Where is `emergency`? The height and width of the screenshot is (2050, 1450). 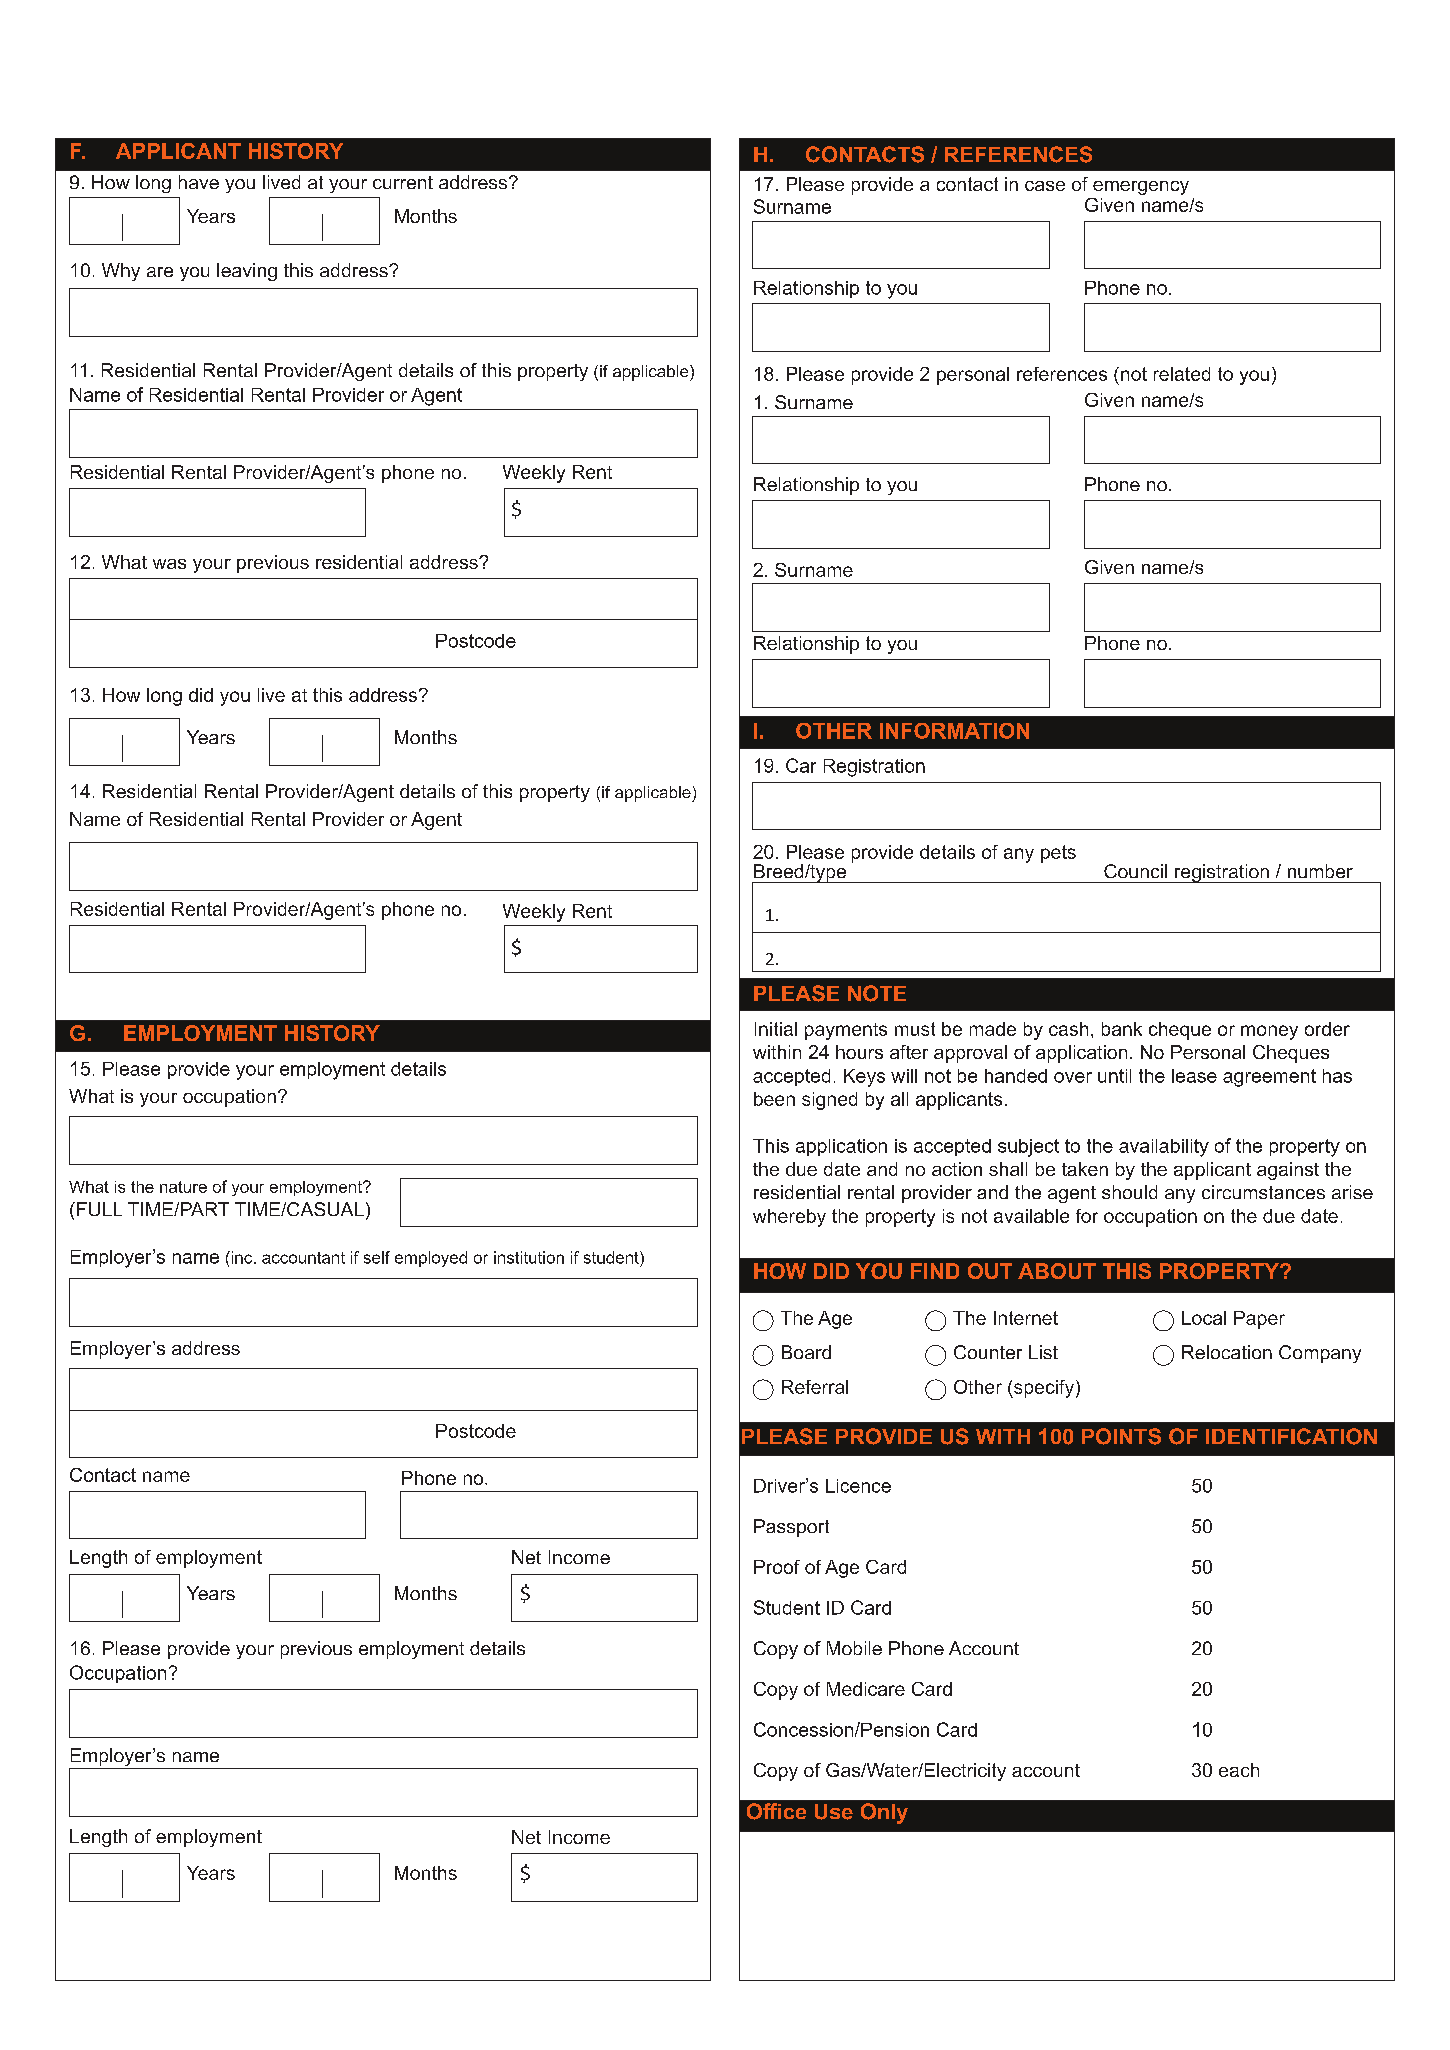
emergency is located at coordinates (1141, 188).
